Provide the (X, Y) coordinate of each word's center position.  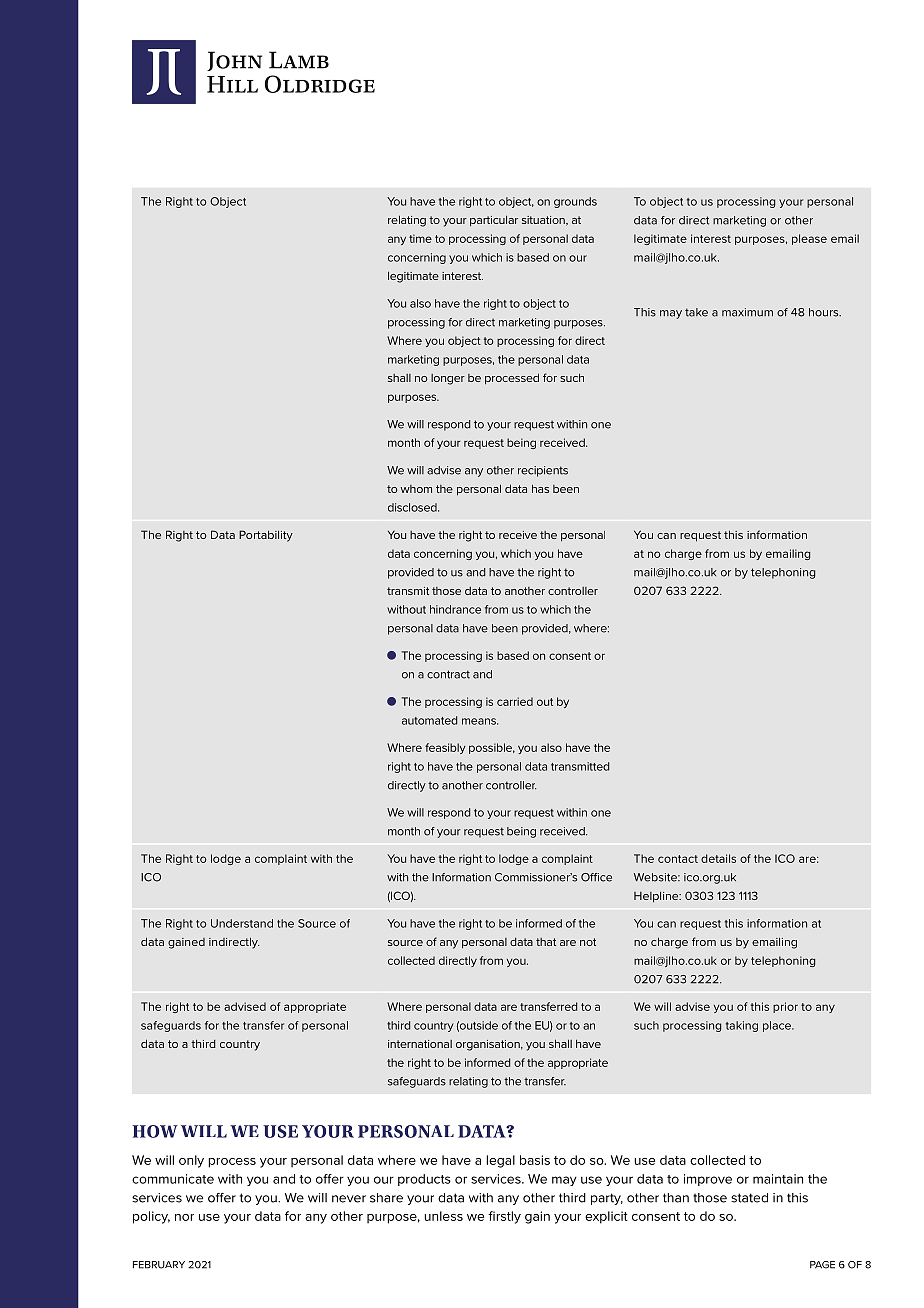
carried (515, 701)
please (809, 239)
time (420, 238)
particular (494, 221)
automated (429, 720)
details (718, 858)
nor (184, 1217)
